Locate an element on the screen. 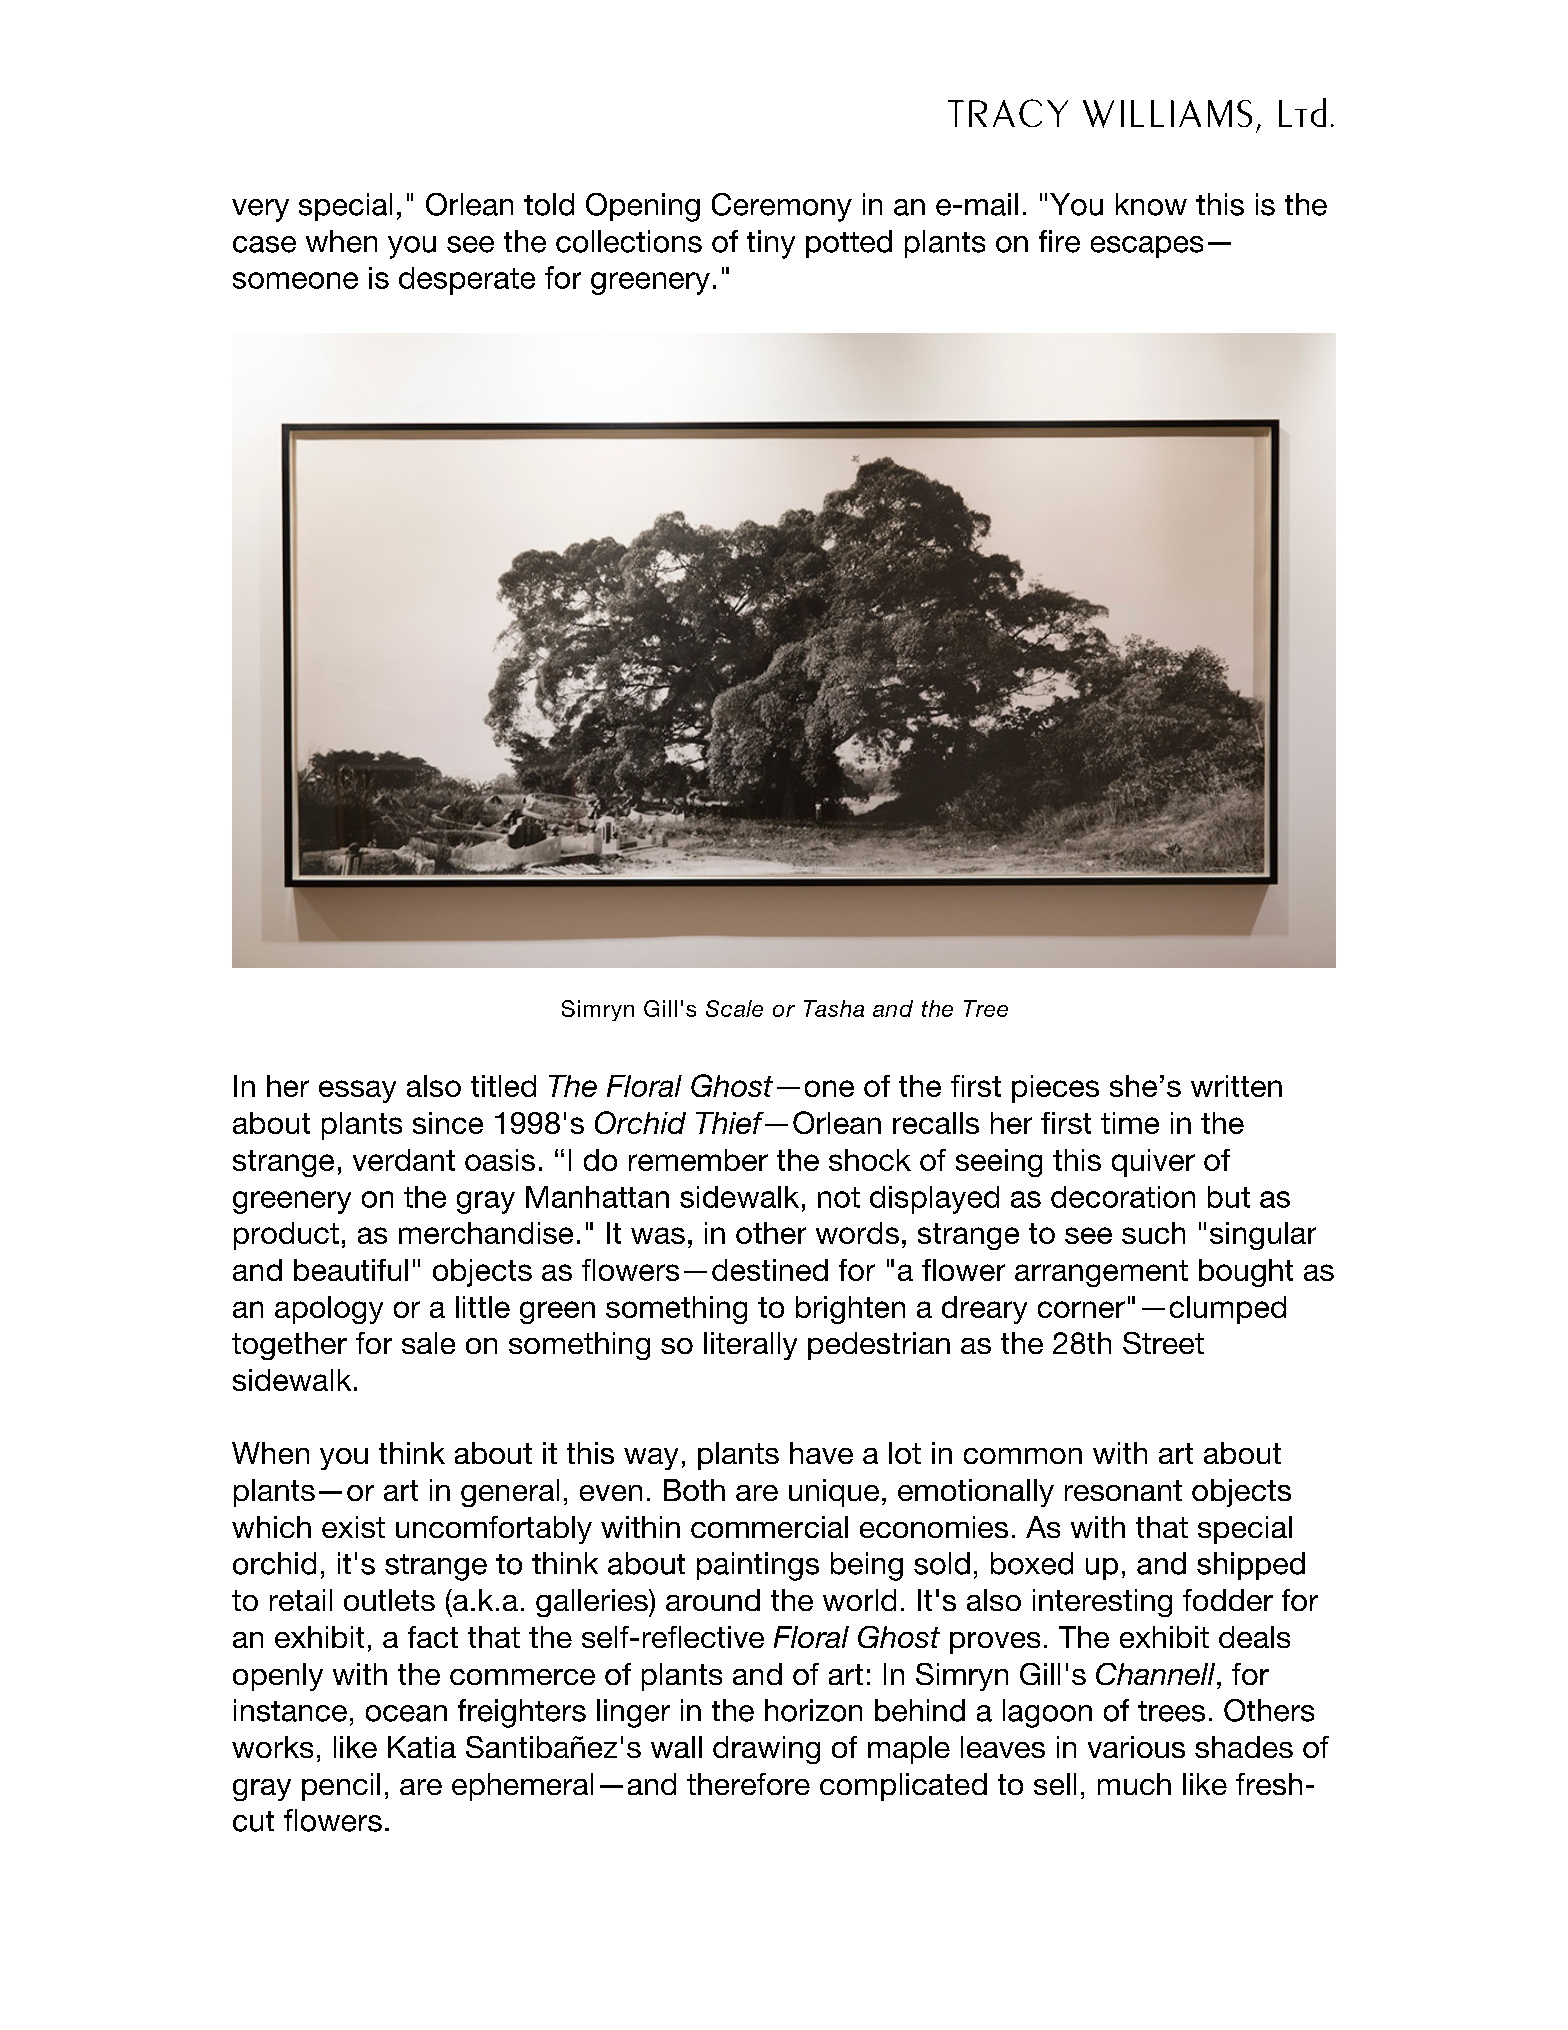  have is located at coordinates (821, 1453).
